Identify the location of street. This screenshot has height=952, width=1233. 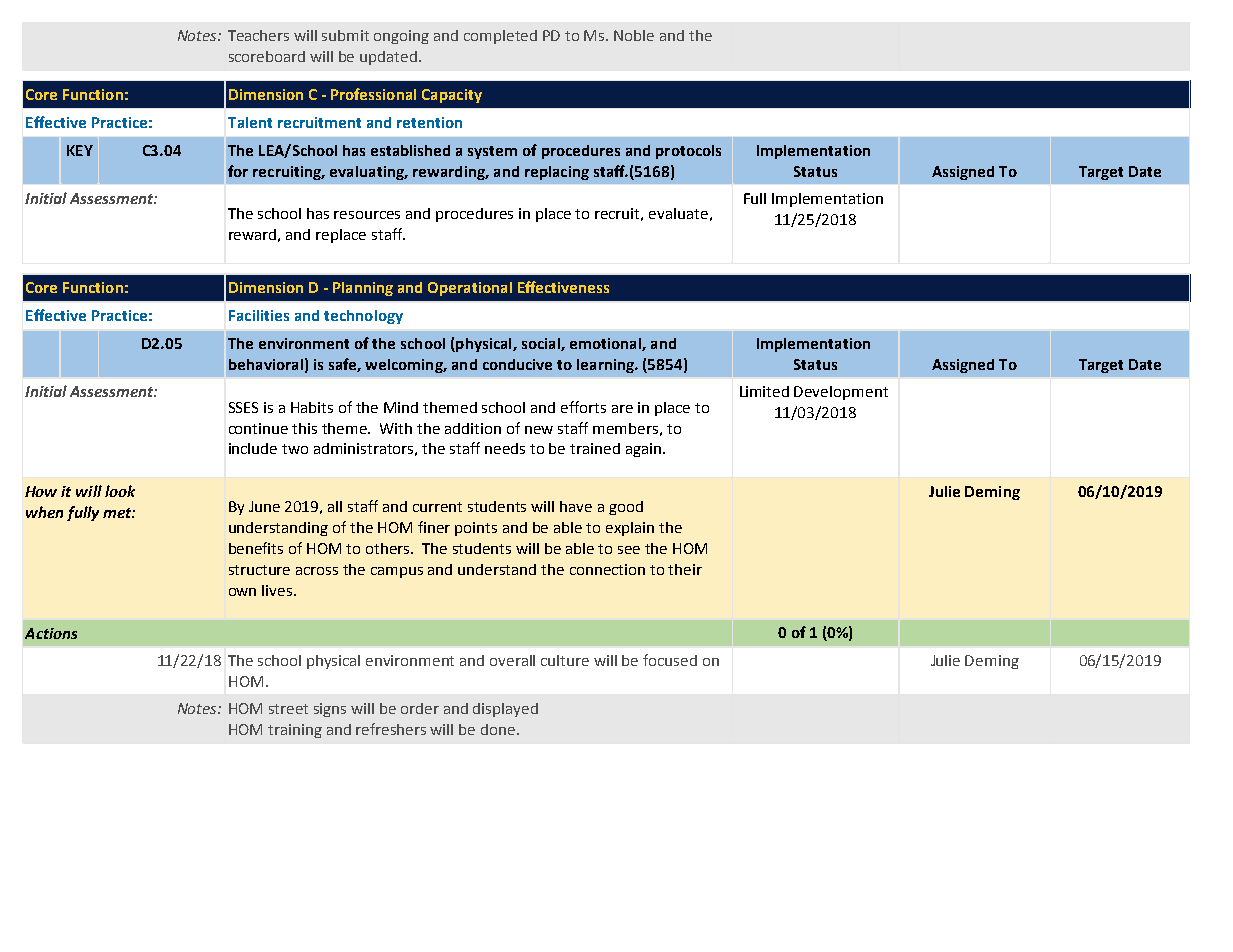
(288, 709).
